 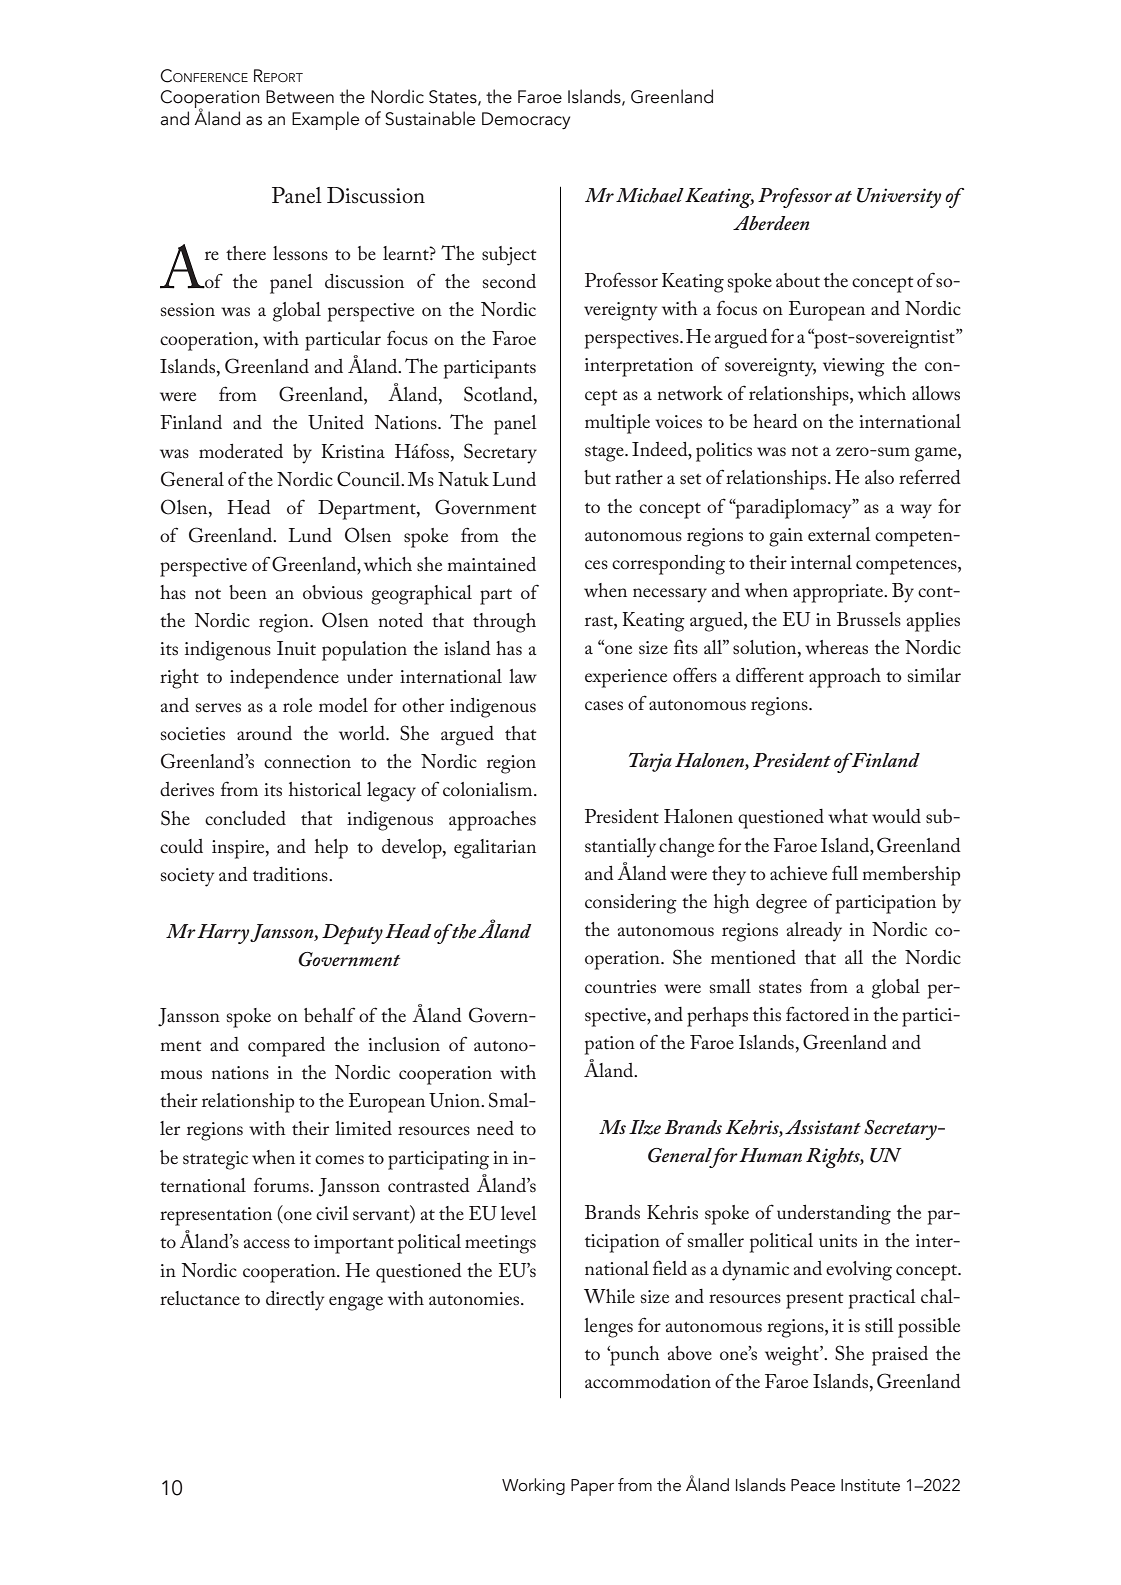 What do you see at coordinates (491, 564) in the screenshot?
I see `maintained` at bounding box center [491, 564].
